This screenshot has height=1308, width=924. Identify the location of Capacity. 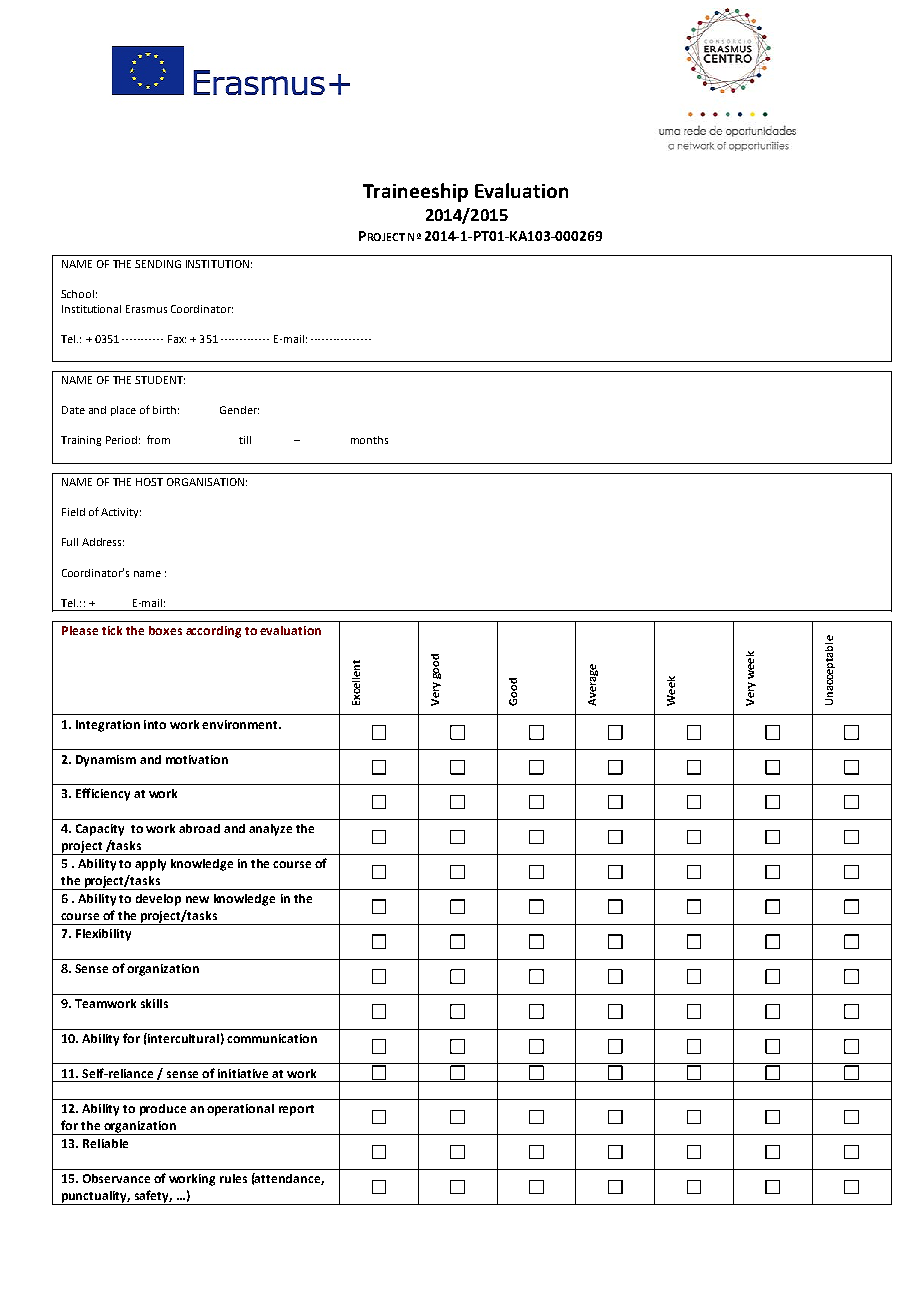
(100, 830).
